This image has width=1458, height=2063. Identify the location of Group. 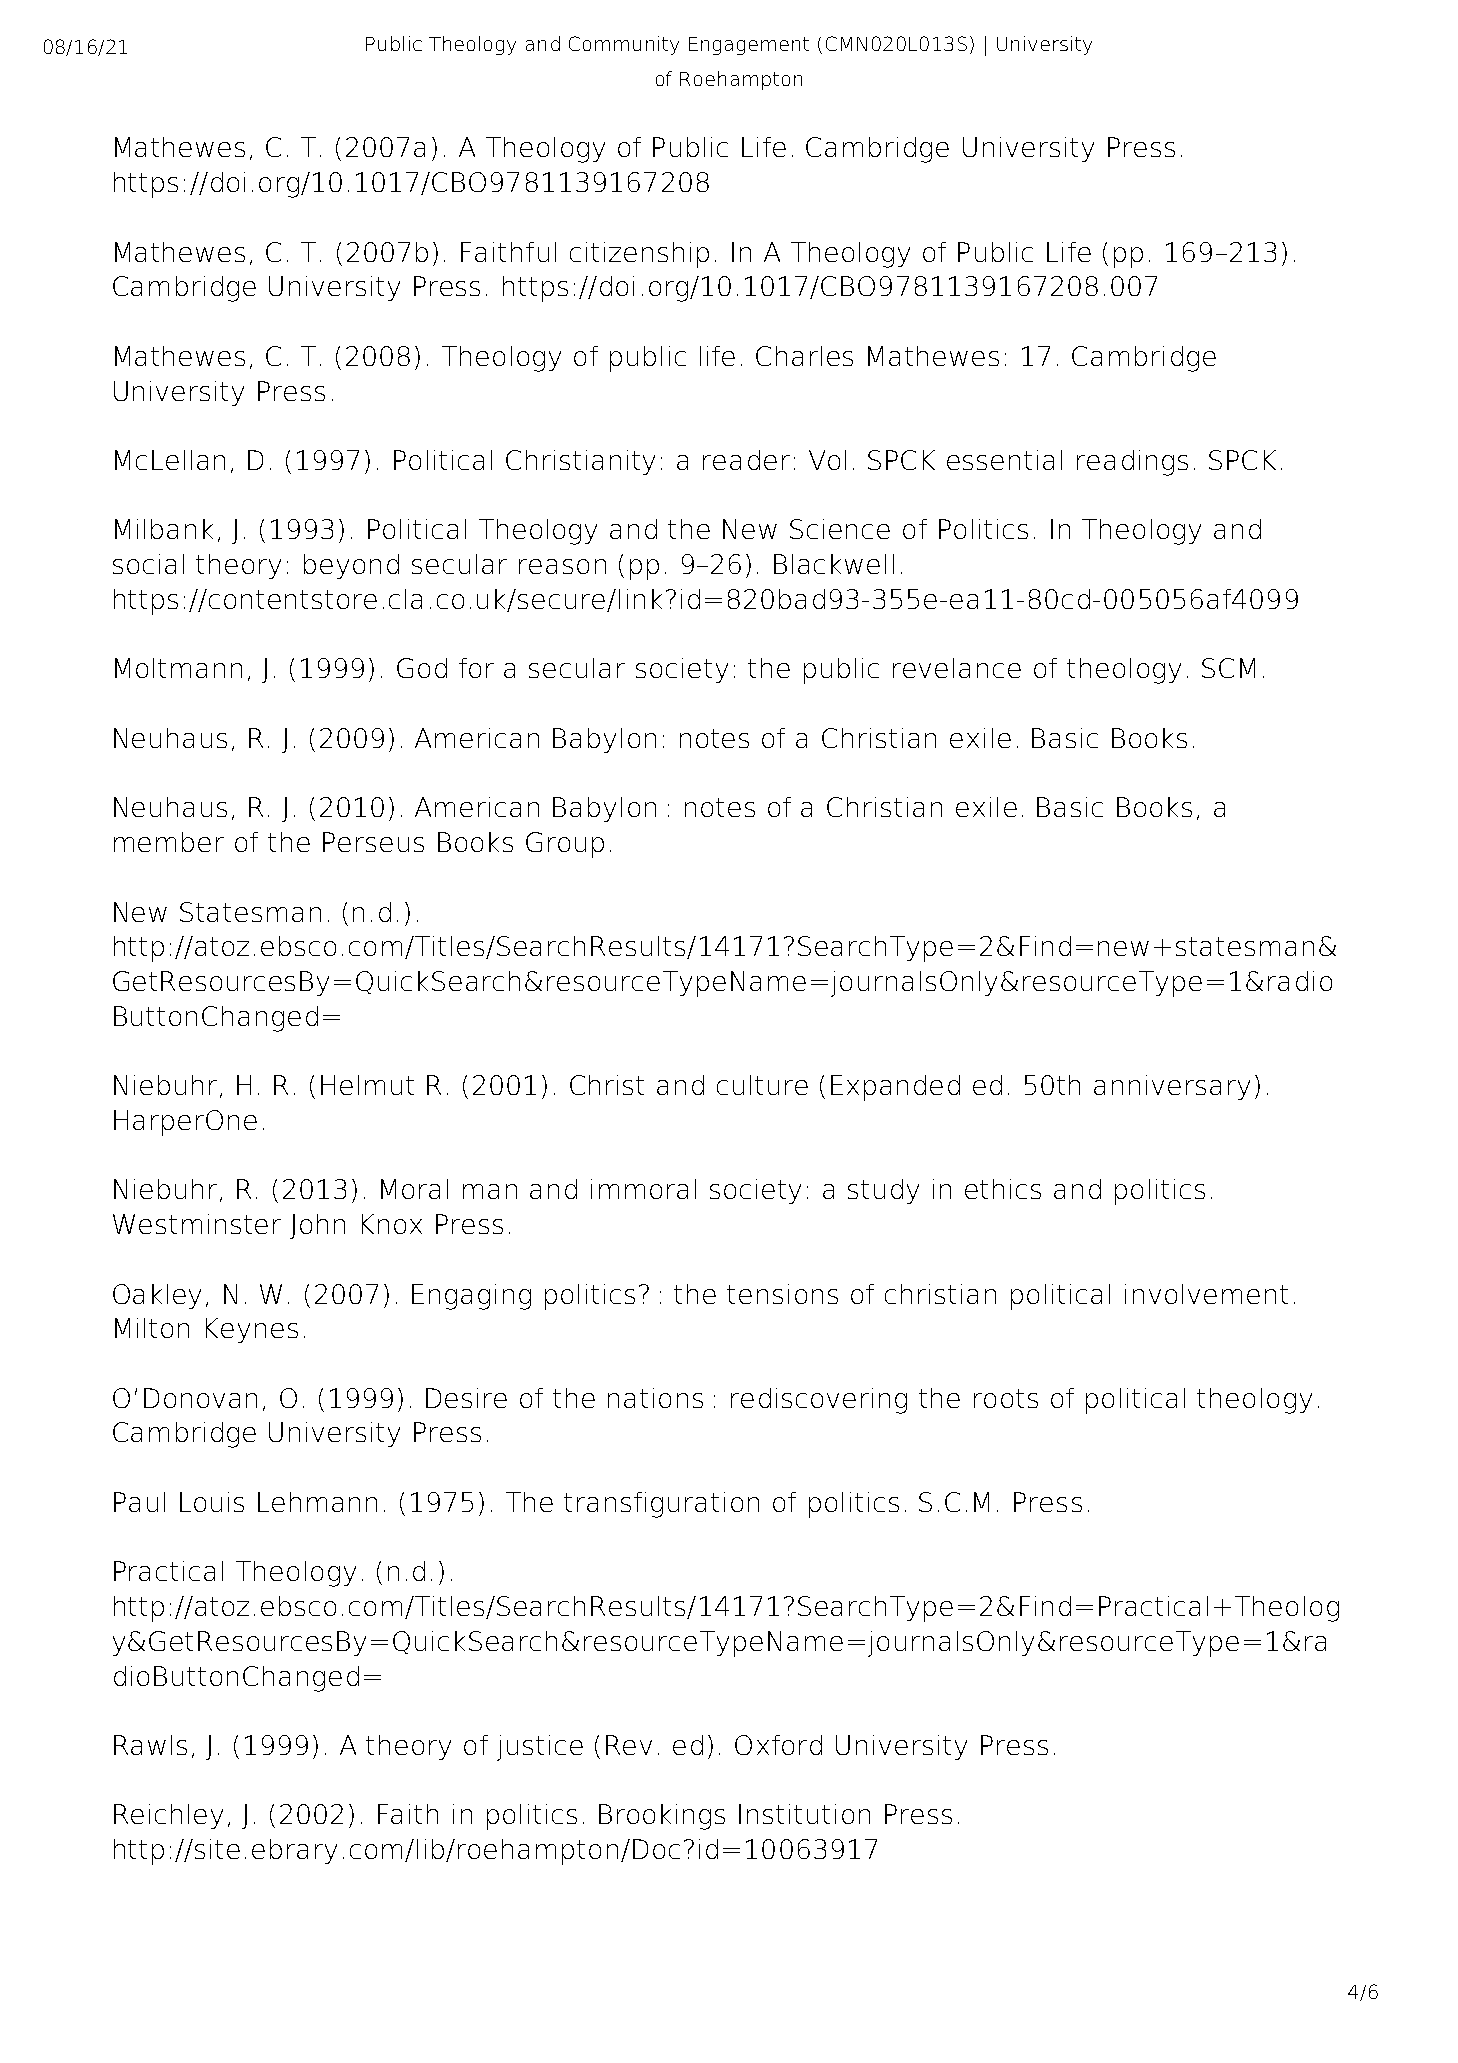
(565, 845).
